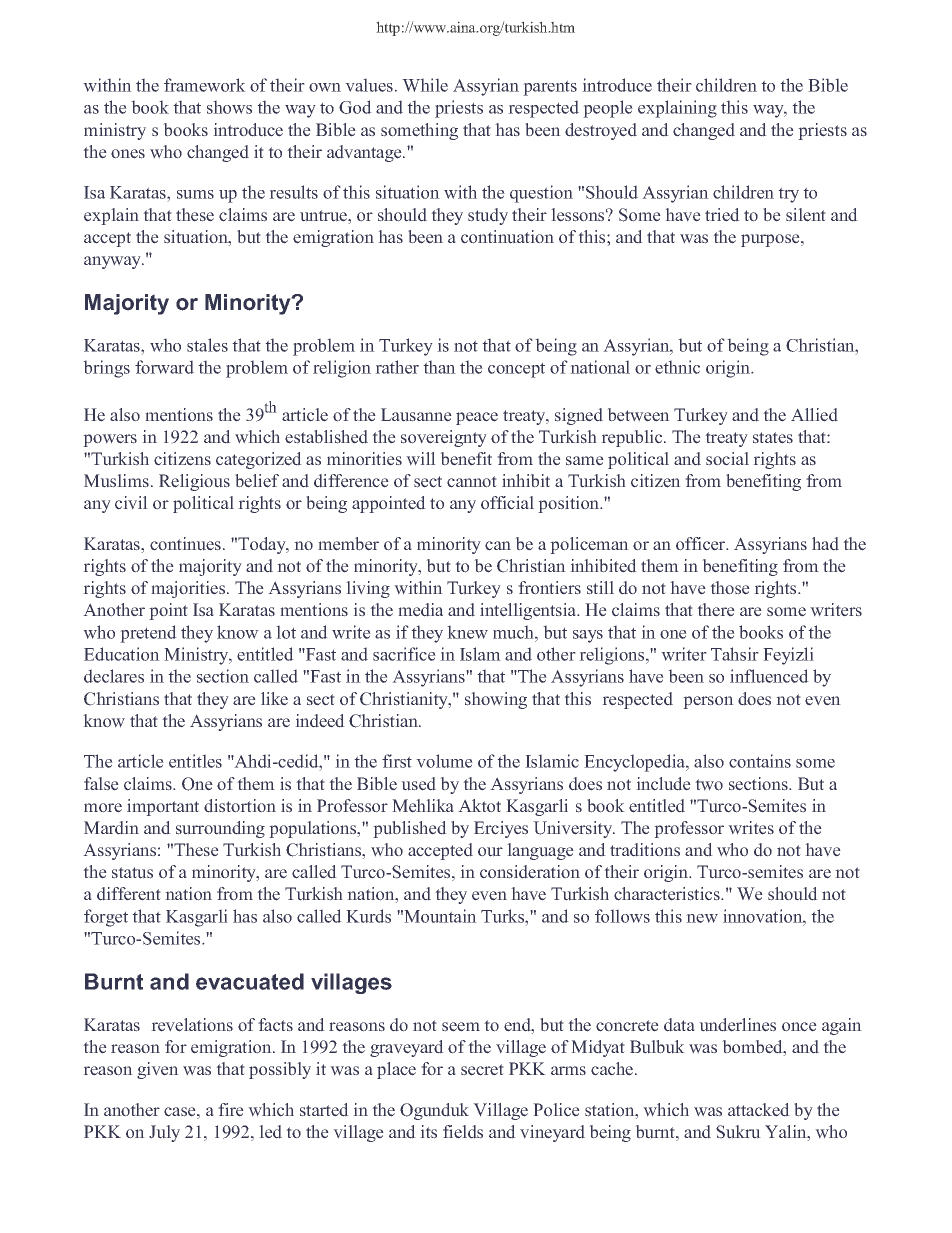 The image size is (952, 1233). Describe the element at coordinates (759, 1110) in the page. I see `attacked` at that location.
